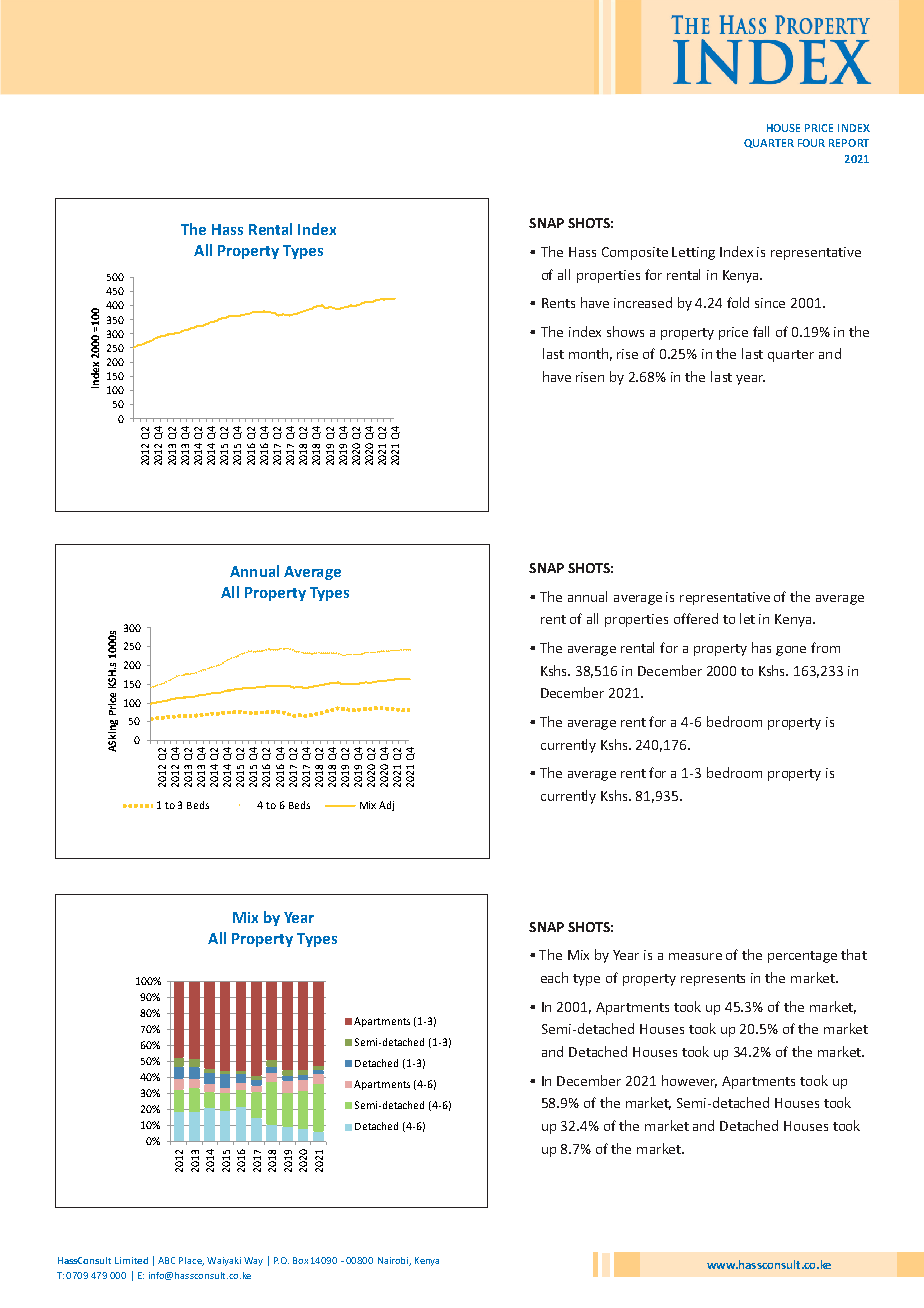 Image resolution: width=924 pixels, height=1308 pixels. What do you see at coordinates (643, 302) in the page?
I see `increased` at bounding box center [643, 302].
